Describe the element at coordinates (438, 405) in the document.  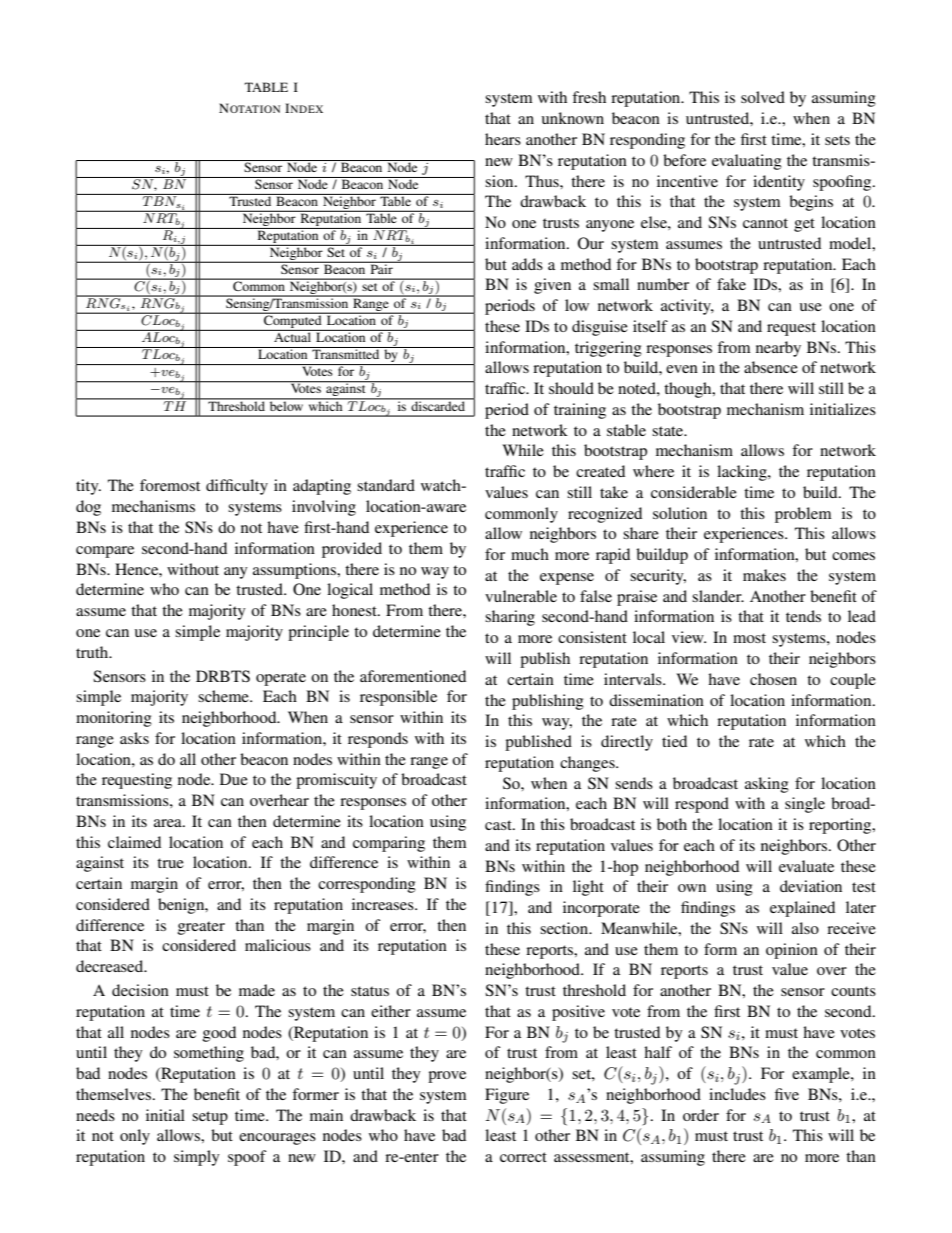
I see `discarded` at that location.
